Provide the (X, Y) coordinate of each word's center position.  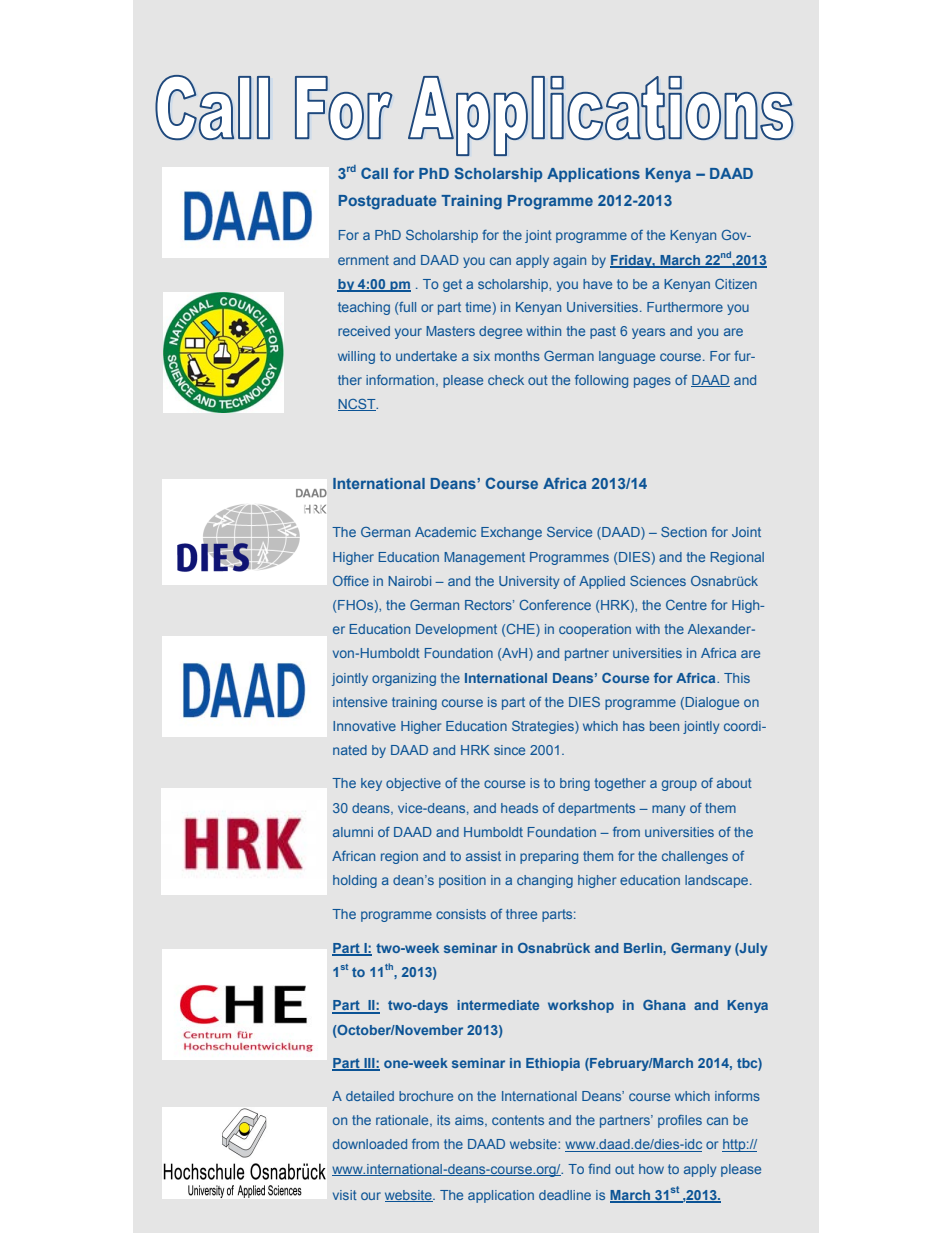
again (569, 261)
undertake (426, 356)
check (506, 380)
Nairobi (409, 581)
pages (652, 382)
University (529, 582)
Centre (686, 605)
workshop (581, 1006)
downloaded (370, 1144)
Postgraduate (388, 202)
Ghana (664, 1005)
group (679, 785)
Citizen (736, 284)
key (371, 784)
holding (355, 881)
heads (519, 808)
